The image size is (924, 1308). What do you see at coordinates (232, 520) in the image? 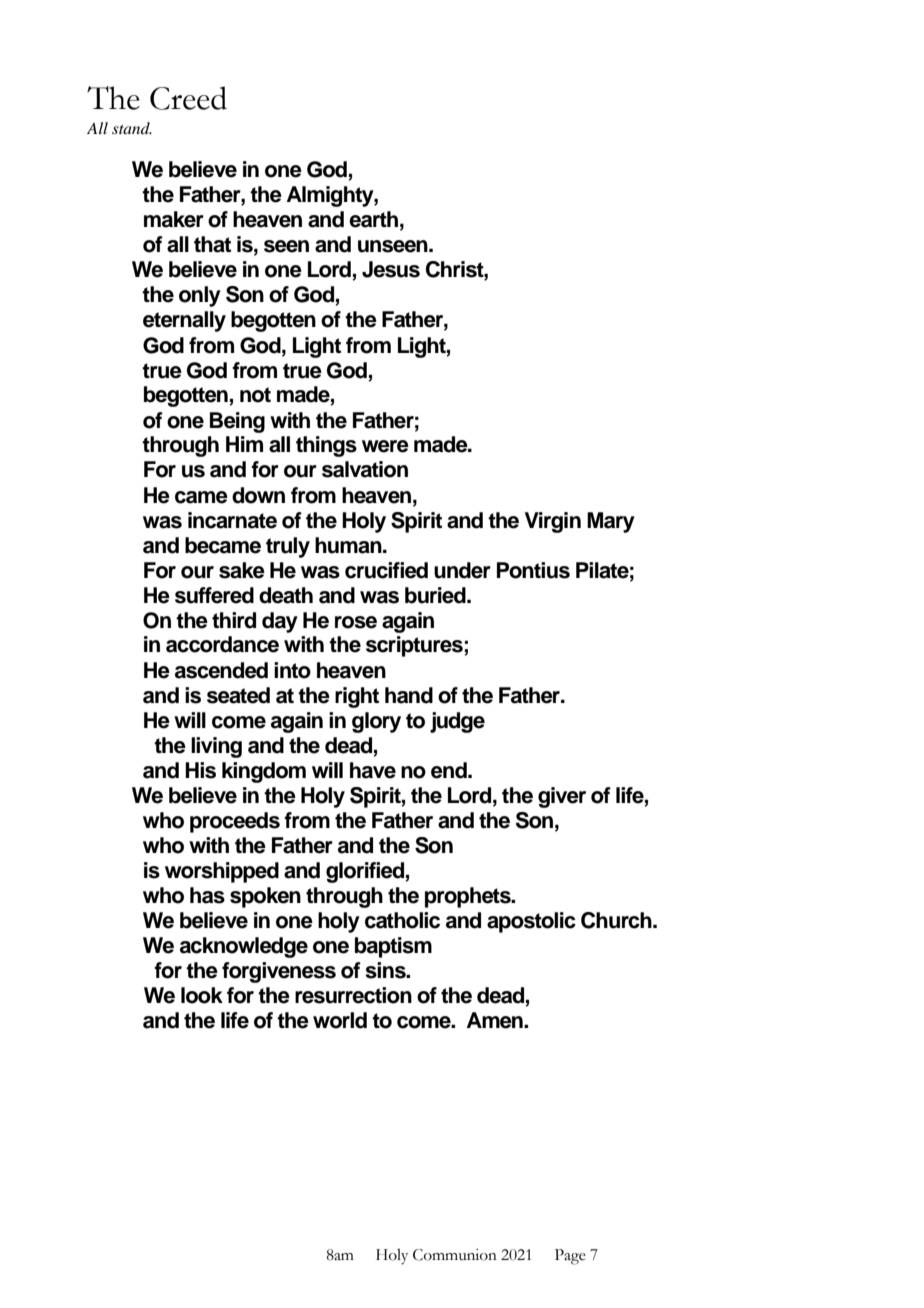
I see `incarnate` at bounding box center [232, 520].
